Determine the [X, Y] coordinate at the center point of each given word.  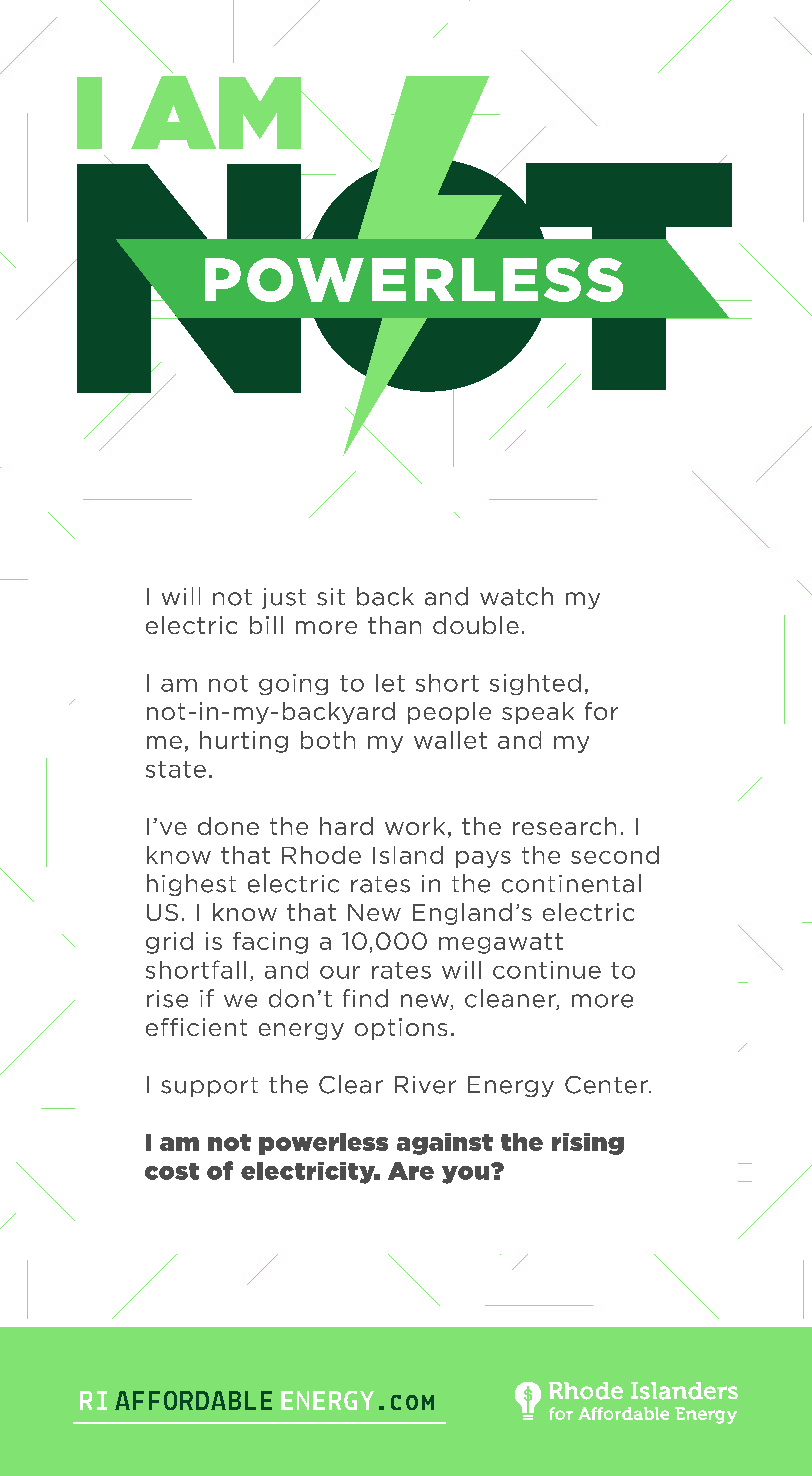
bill [266, 625]
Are [411, 1171]
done [228, 826]
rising [588, 1144]
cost [172, 1171]
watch [516, 596]
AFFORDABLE [193, 1400]
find [365, 998]
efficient [196, 1027]
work [415, 826]
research [564, 826]
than [394, 625]
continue [547, 970]
